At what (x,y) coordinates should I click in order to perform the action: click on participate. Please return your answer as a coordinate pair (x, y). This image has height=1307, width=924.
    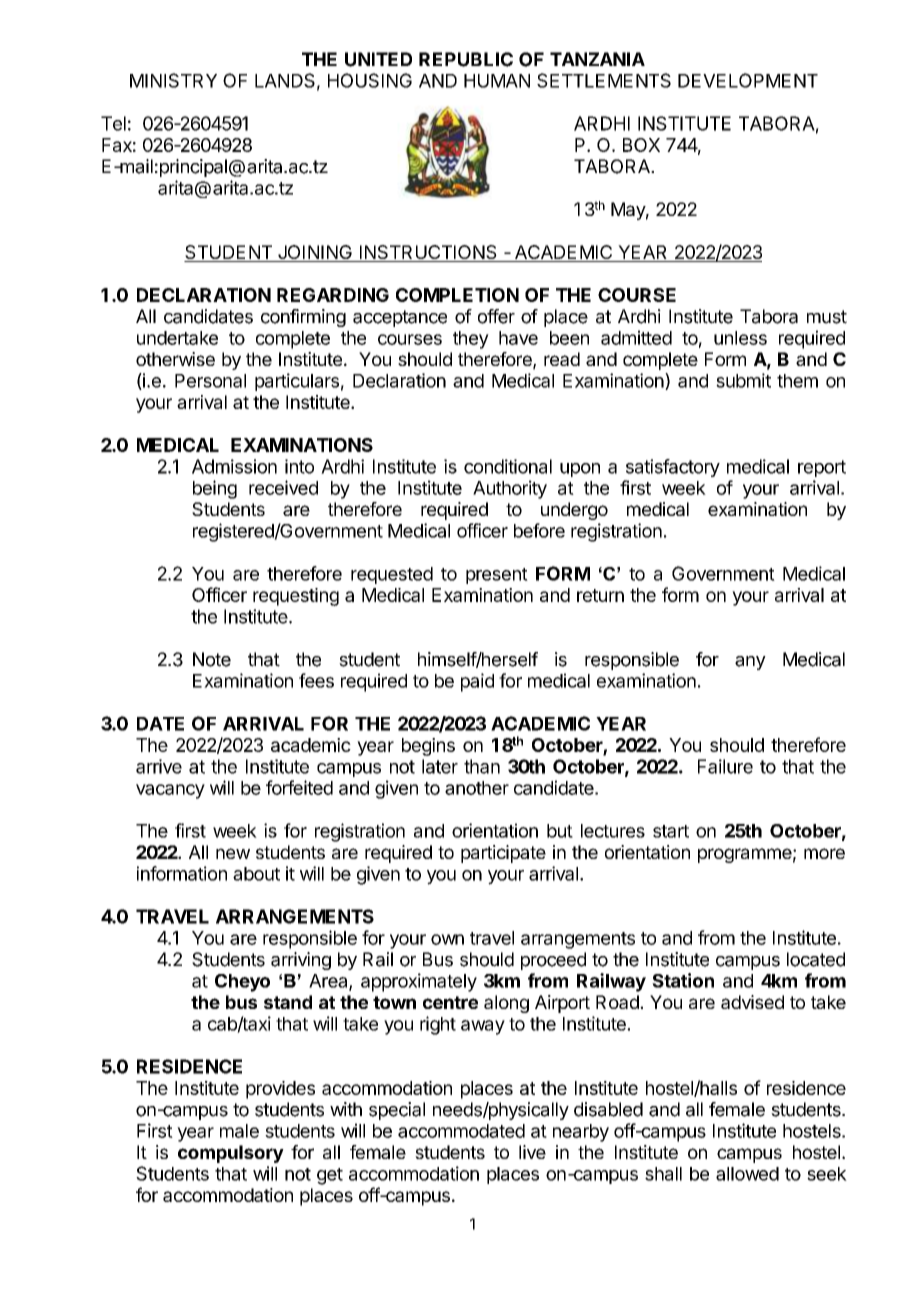
    Looking at the image, I should click on (503, 854).
